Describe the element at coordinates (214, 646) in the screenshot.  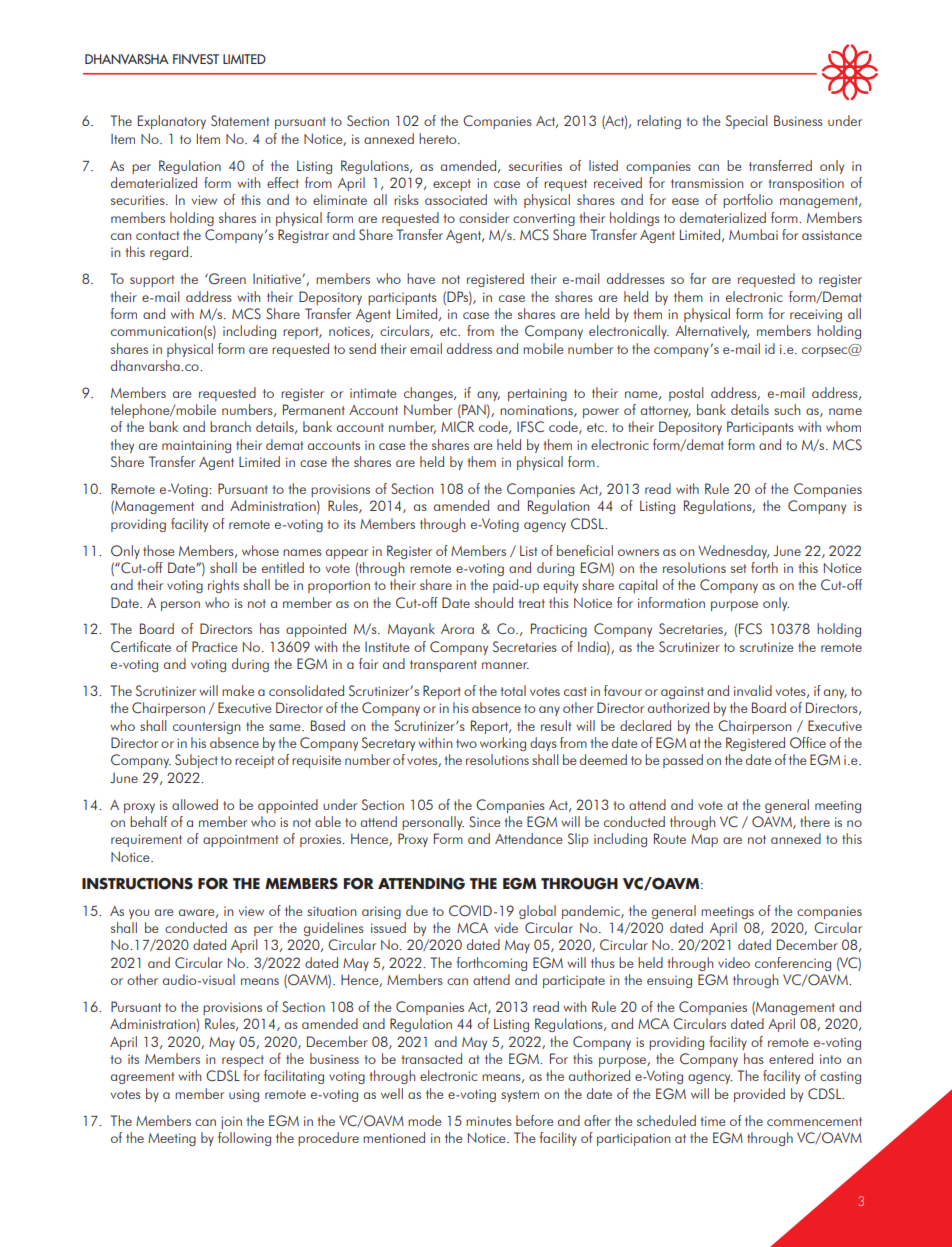
I see `Practice` at that location.
